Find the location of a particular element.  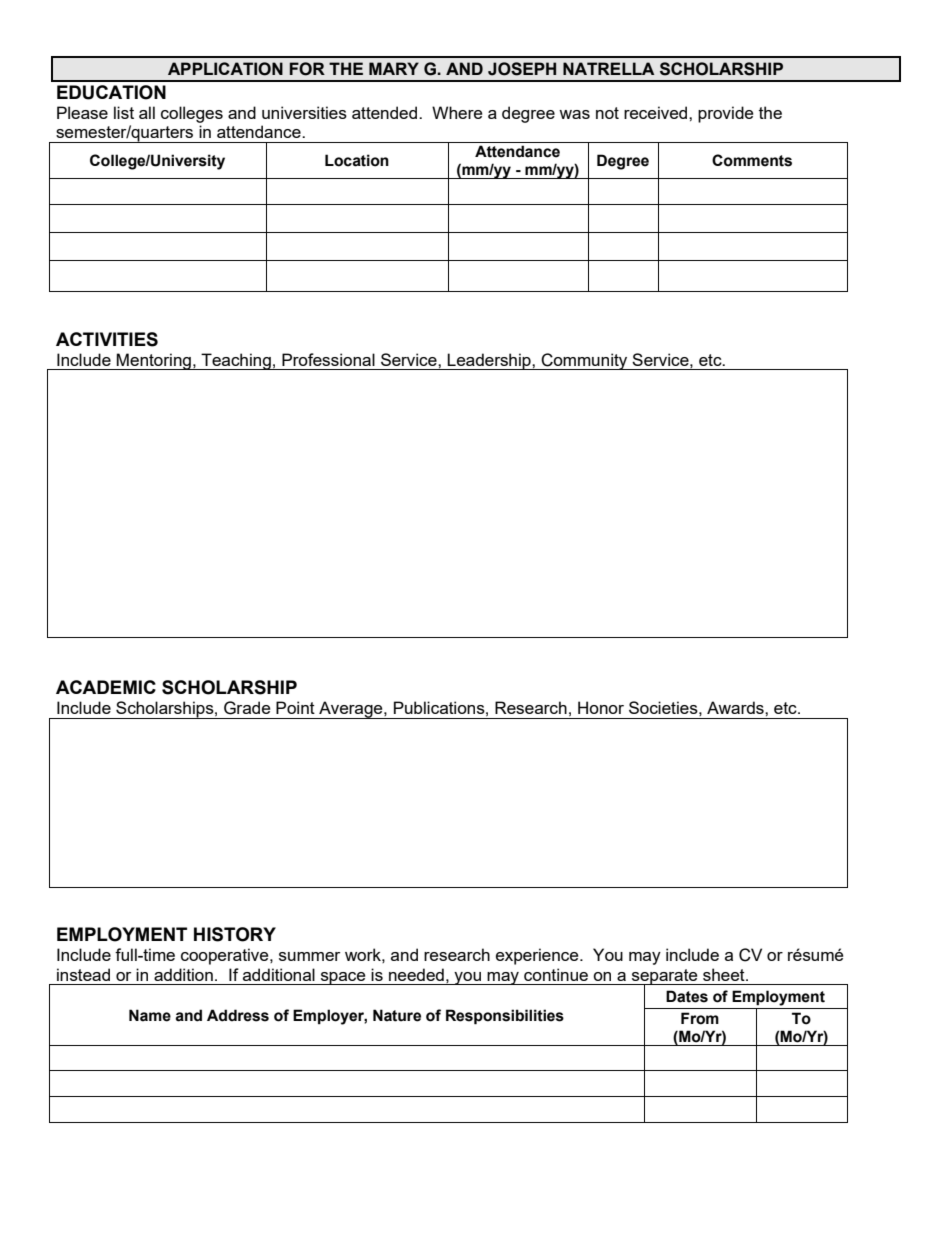

all is located at coordinates (147, 112).
